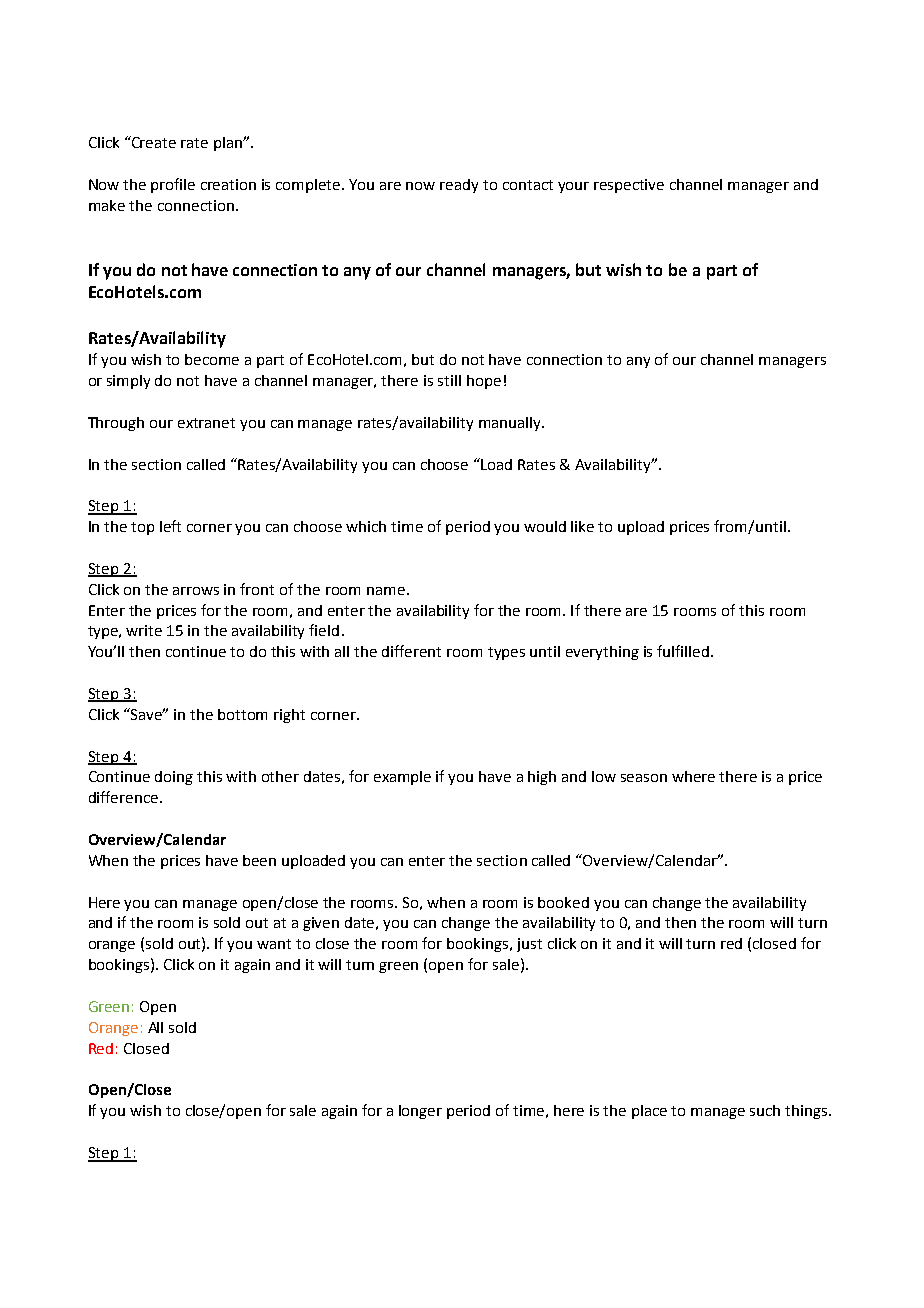 The image size is (924, 1308). Describe the element at coordinates (402, 778) in the screenshot. I see `example` at that location.
